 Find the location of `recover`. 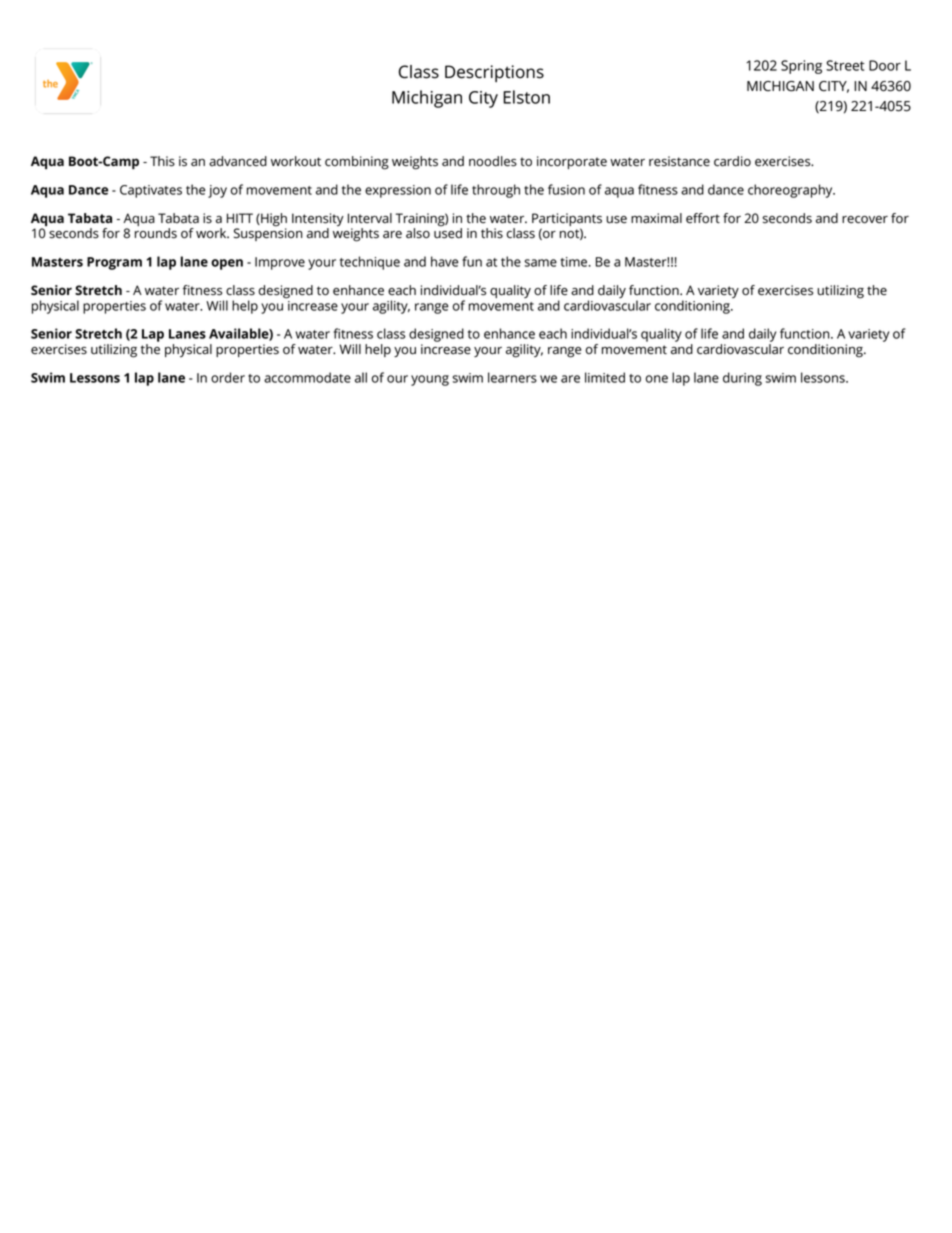

recover is located at coordinates (865, 220).
